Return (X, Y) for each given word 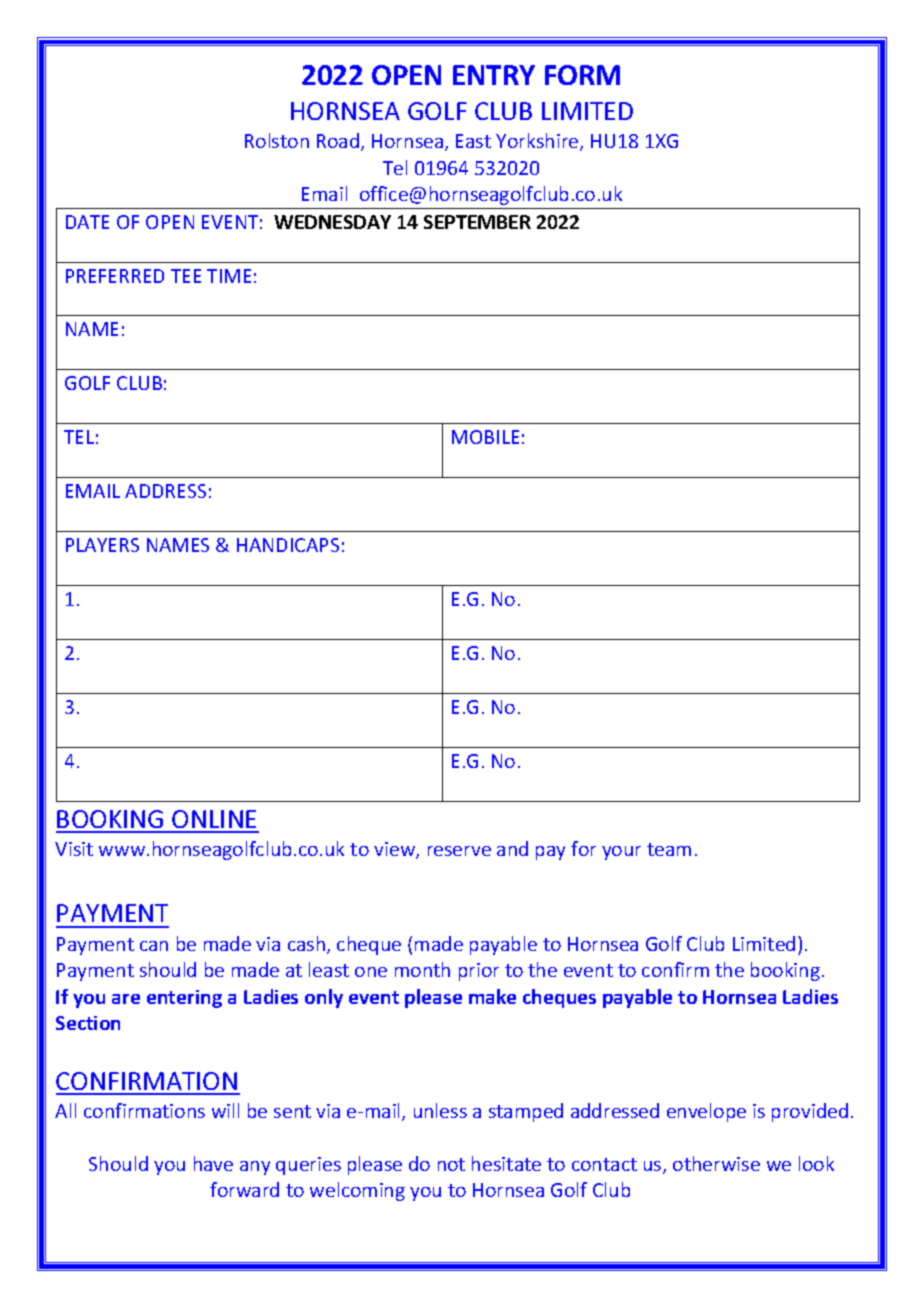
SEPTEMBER (477, 222)
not (451, 1164)
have (213, 1163)
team (669, 849)
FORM (582, 75)
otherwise (716, 1163)
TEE (186, 276)
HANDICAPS (288, 545)
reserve (459, 851)
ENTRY (494, 75)
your (621, 853)
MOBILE (485, 437)
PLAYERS (102, 545)
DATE (87, 222)
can (154, 946)
